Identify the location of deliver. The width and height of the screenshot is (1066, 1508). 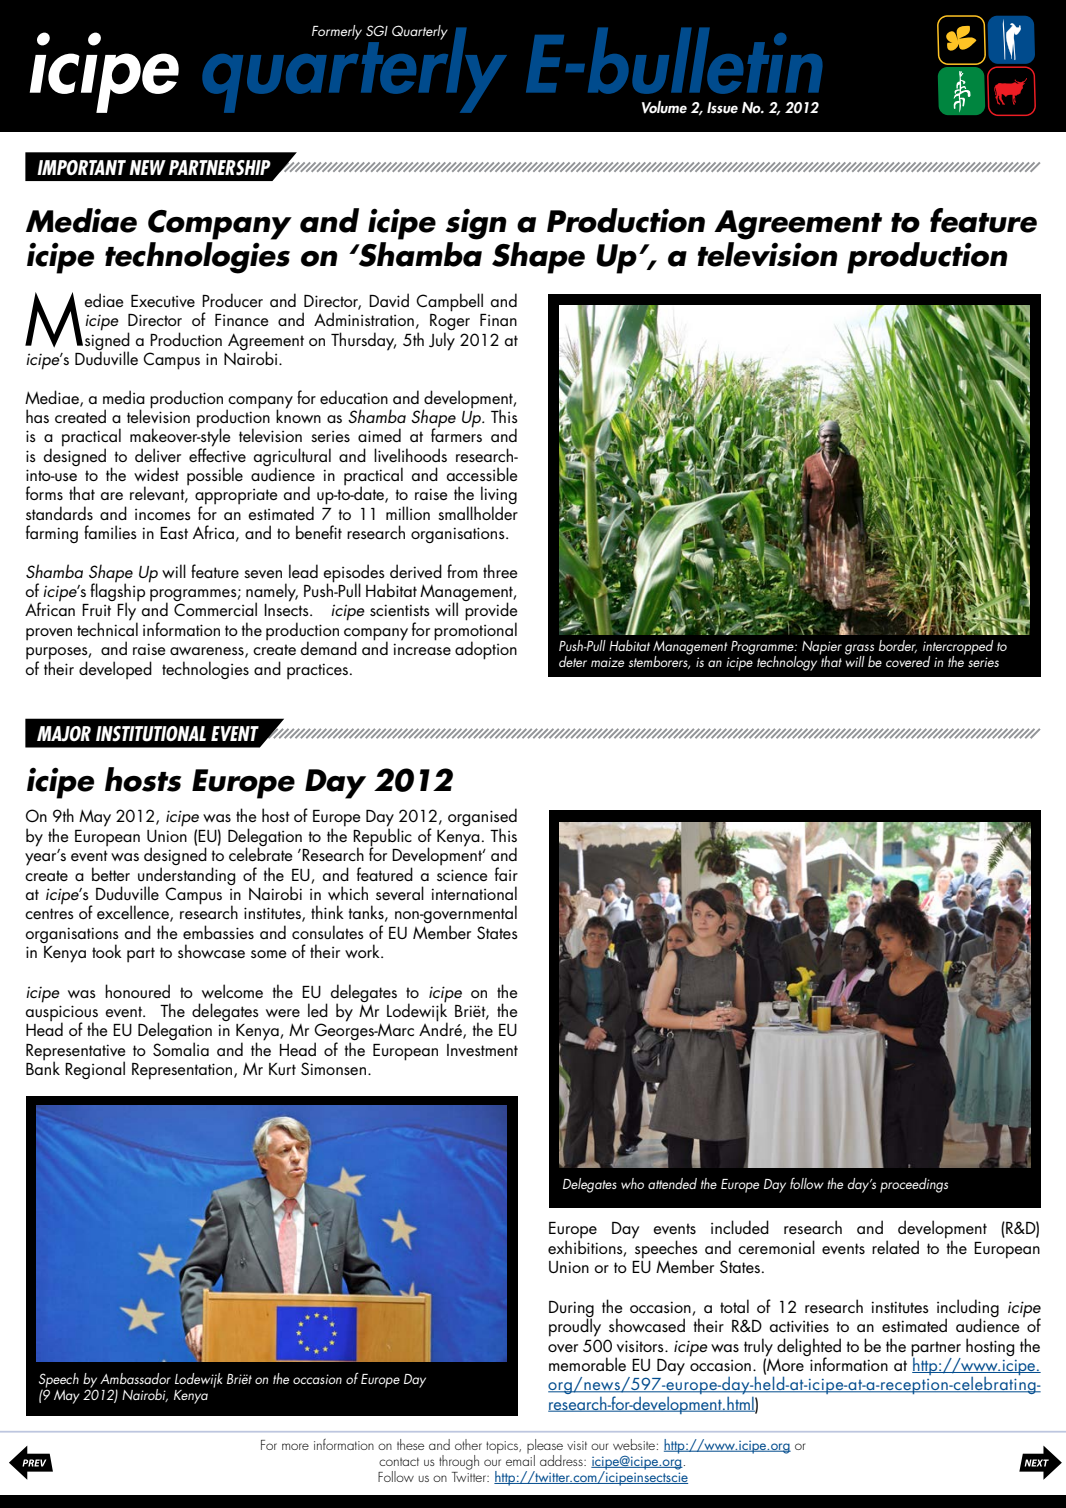
(158, 455).
